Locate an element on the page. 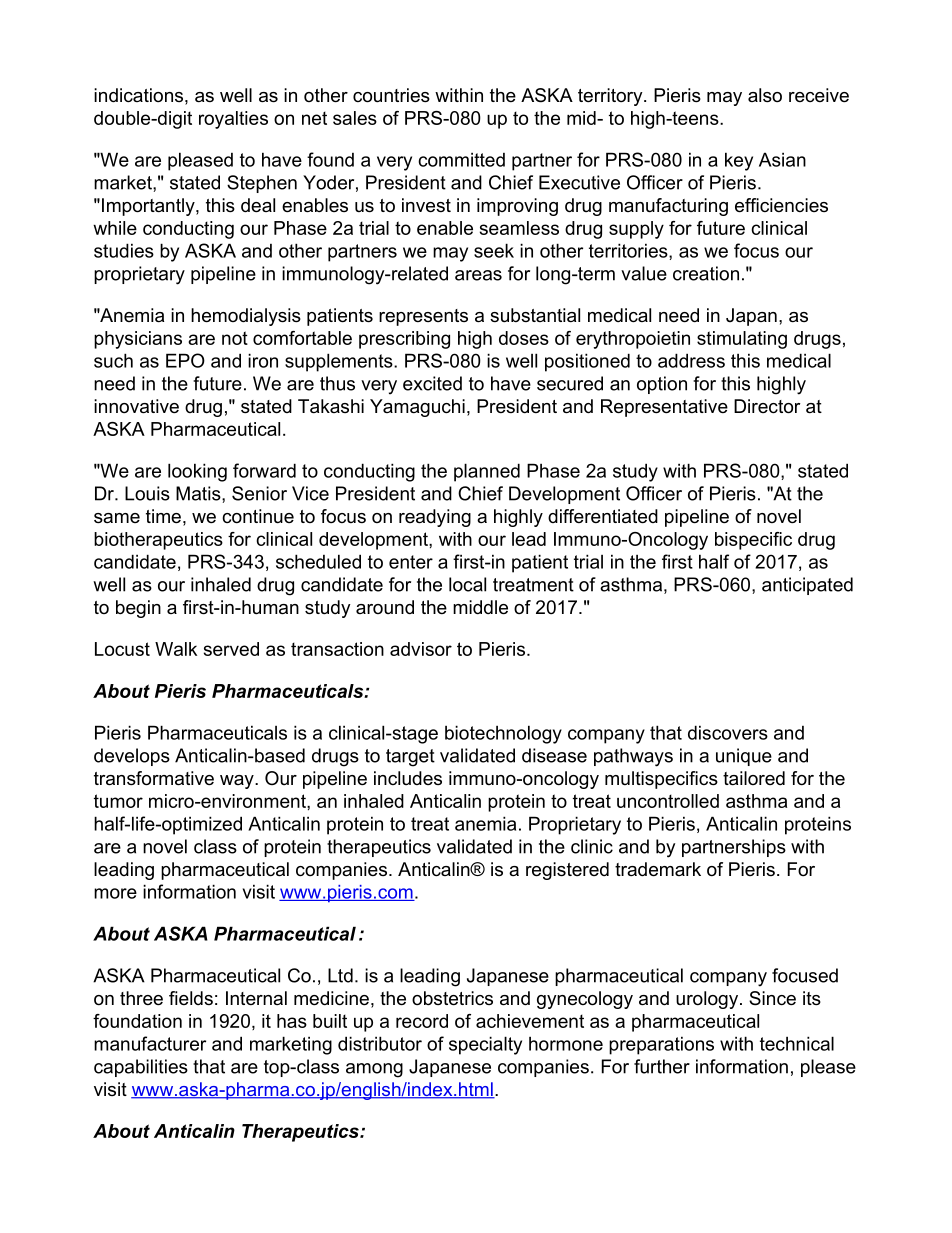 The image size is (952, 1233). specialty is located at coordinates (485, 1045).
